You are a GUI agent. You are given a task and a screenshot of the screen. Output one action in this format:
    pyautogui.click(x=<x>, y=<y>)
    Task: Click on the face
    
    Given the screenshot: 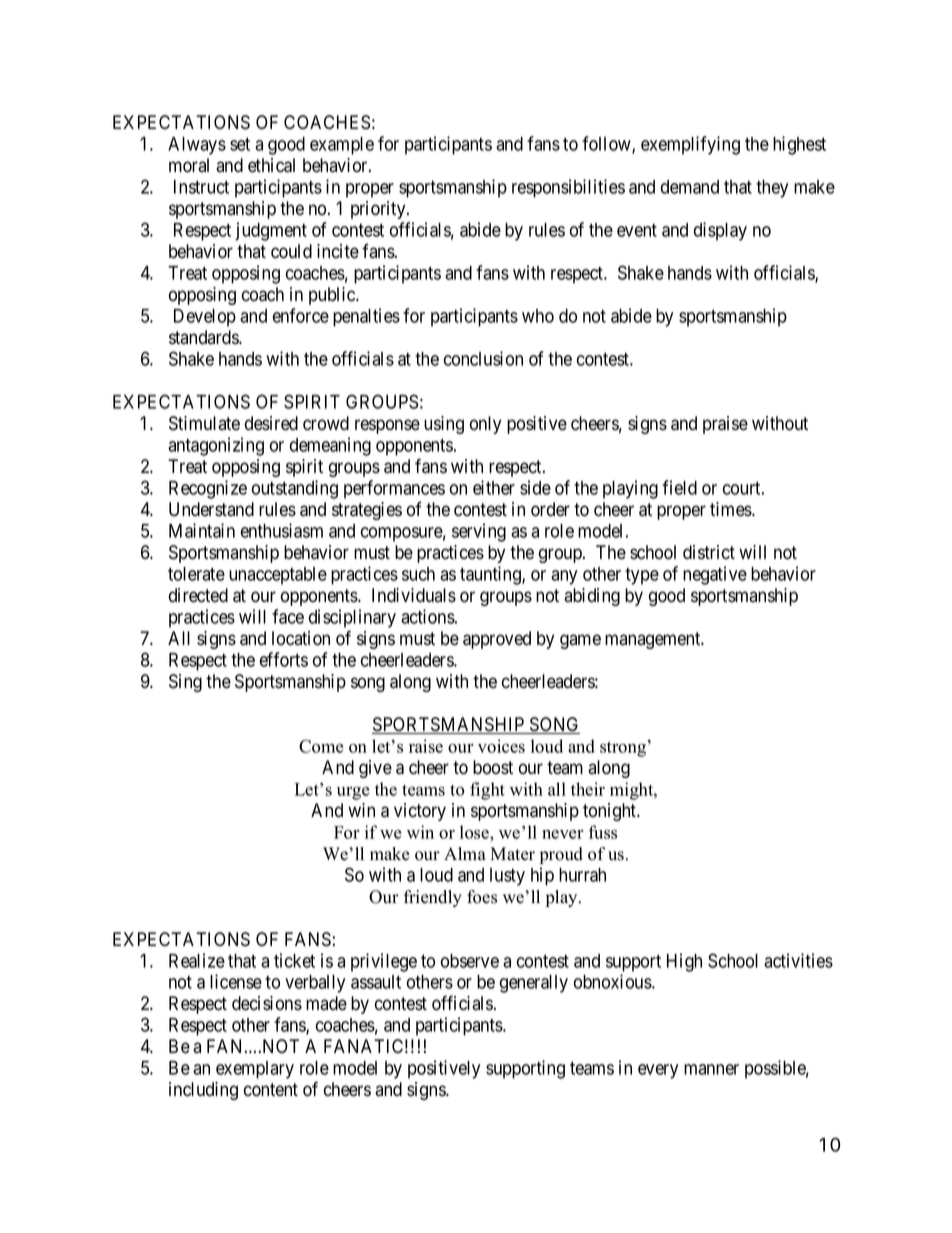 What is the action you would take?
    pyautogui.click(x=288, y=616)
